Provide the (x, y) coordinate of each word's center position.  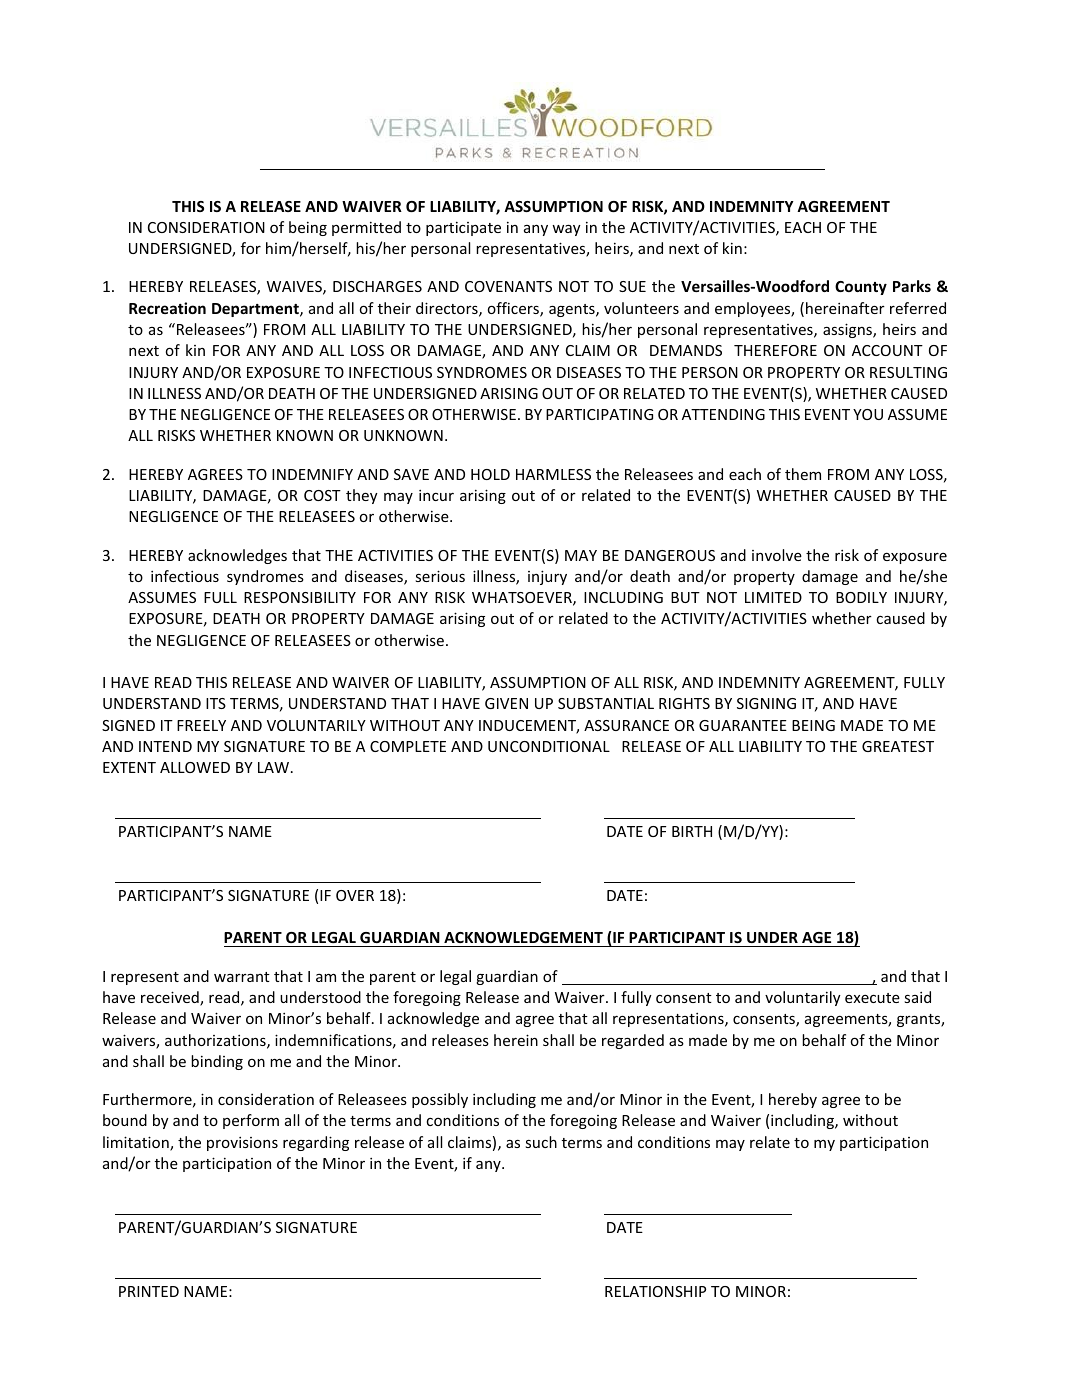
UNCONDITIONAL (549, 746)
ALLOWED (195, 767)
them (803, 474)
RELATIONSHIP (655, 1291)
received (171, 998)
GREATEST (898, 746)
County (861, 288)
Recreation (167, 308)
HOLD (490, 474)
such (541, 1142)
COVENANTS (508, 286)
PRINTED (149, 1291)
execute (872, 998)
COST (322, 495)
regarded (633, 1041)
